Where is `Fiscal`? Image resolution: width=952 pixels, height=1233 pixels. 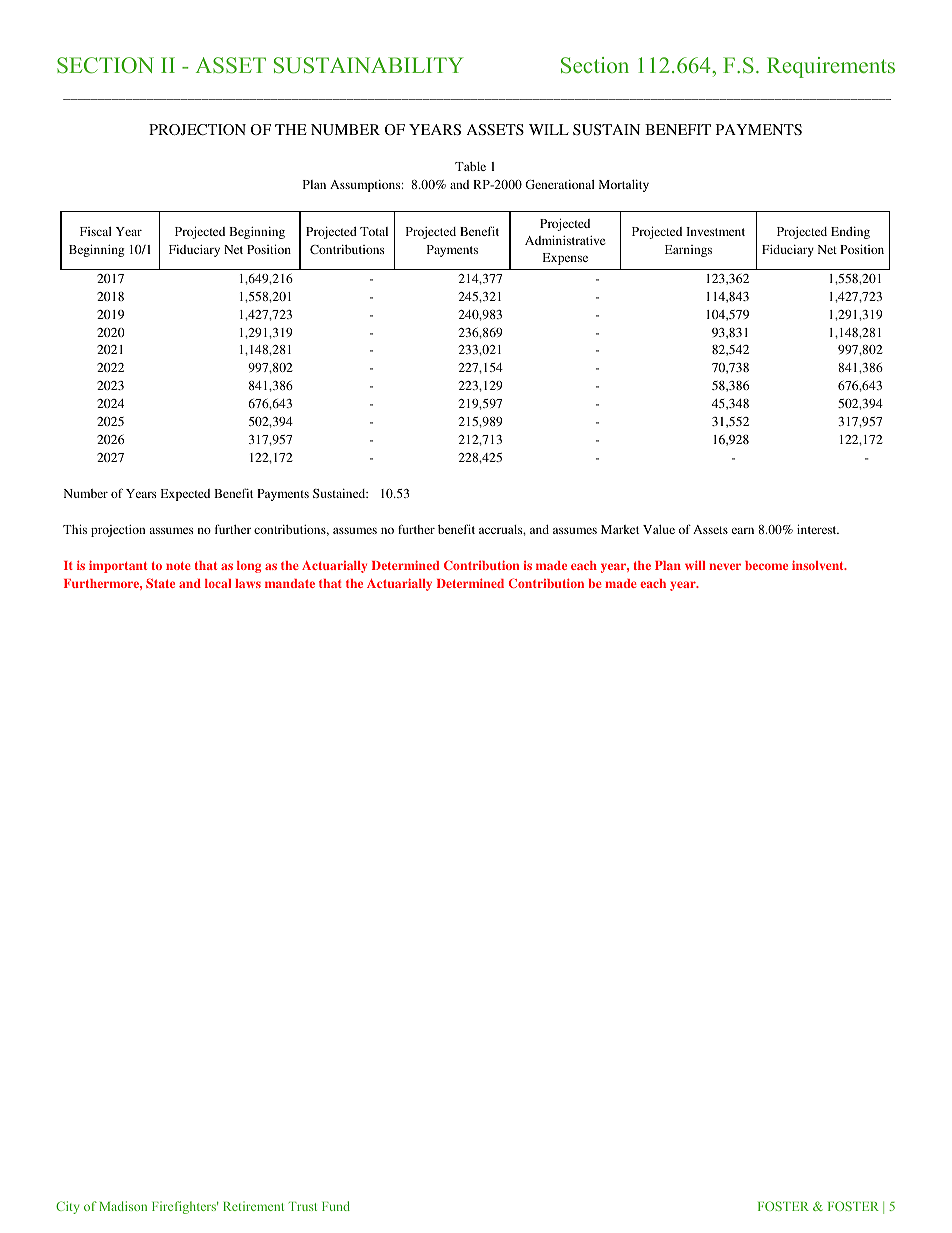
Fiscal is located at coordinates (96, 231).
